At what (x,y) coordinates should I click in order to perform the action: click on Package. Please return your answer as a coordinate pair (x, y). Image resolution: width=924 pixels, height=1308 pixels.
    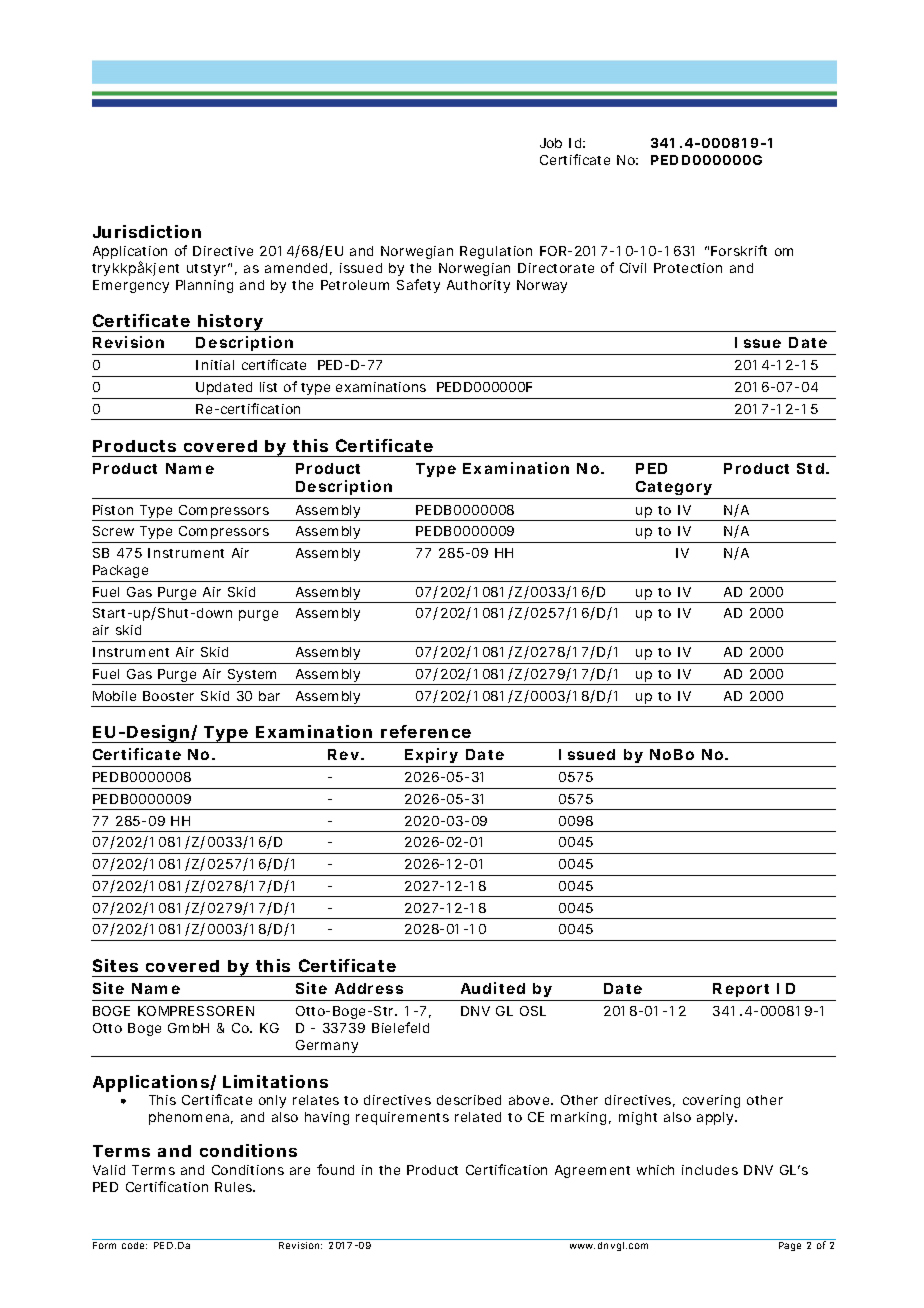
    Looking at the image, I should click on (120, 571).
